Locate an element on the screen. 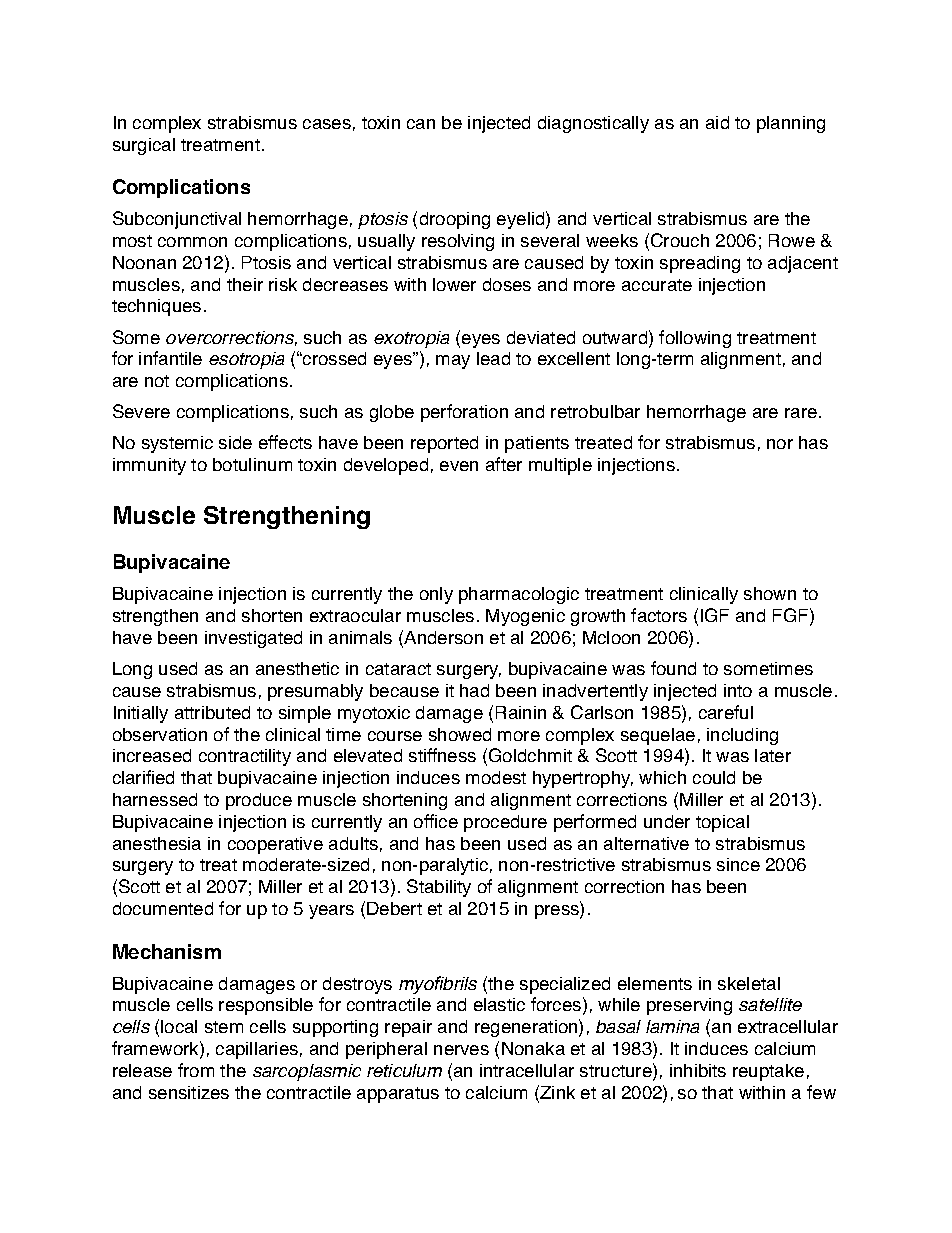  from is located at coordinates (196, 1070).
